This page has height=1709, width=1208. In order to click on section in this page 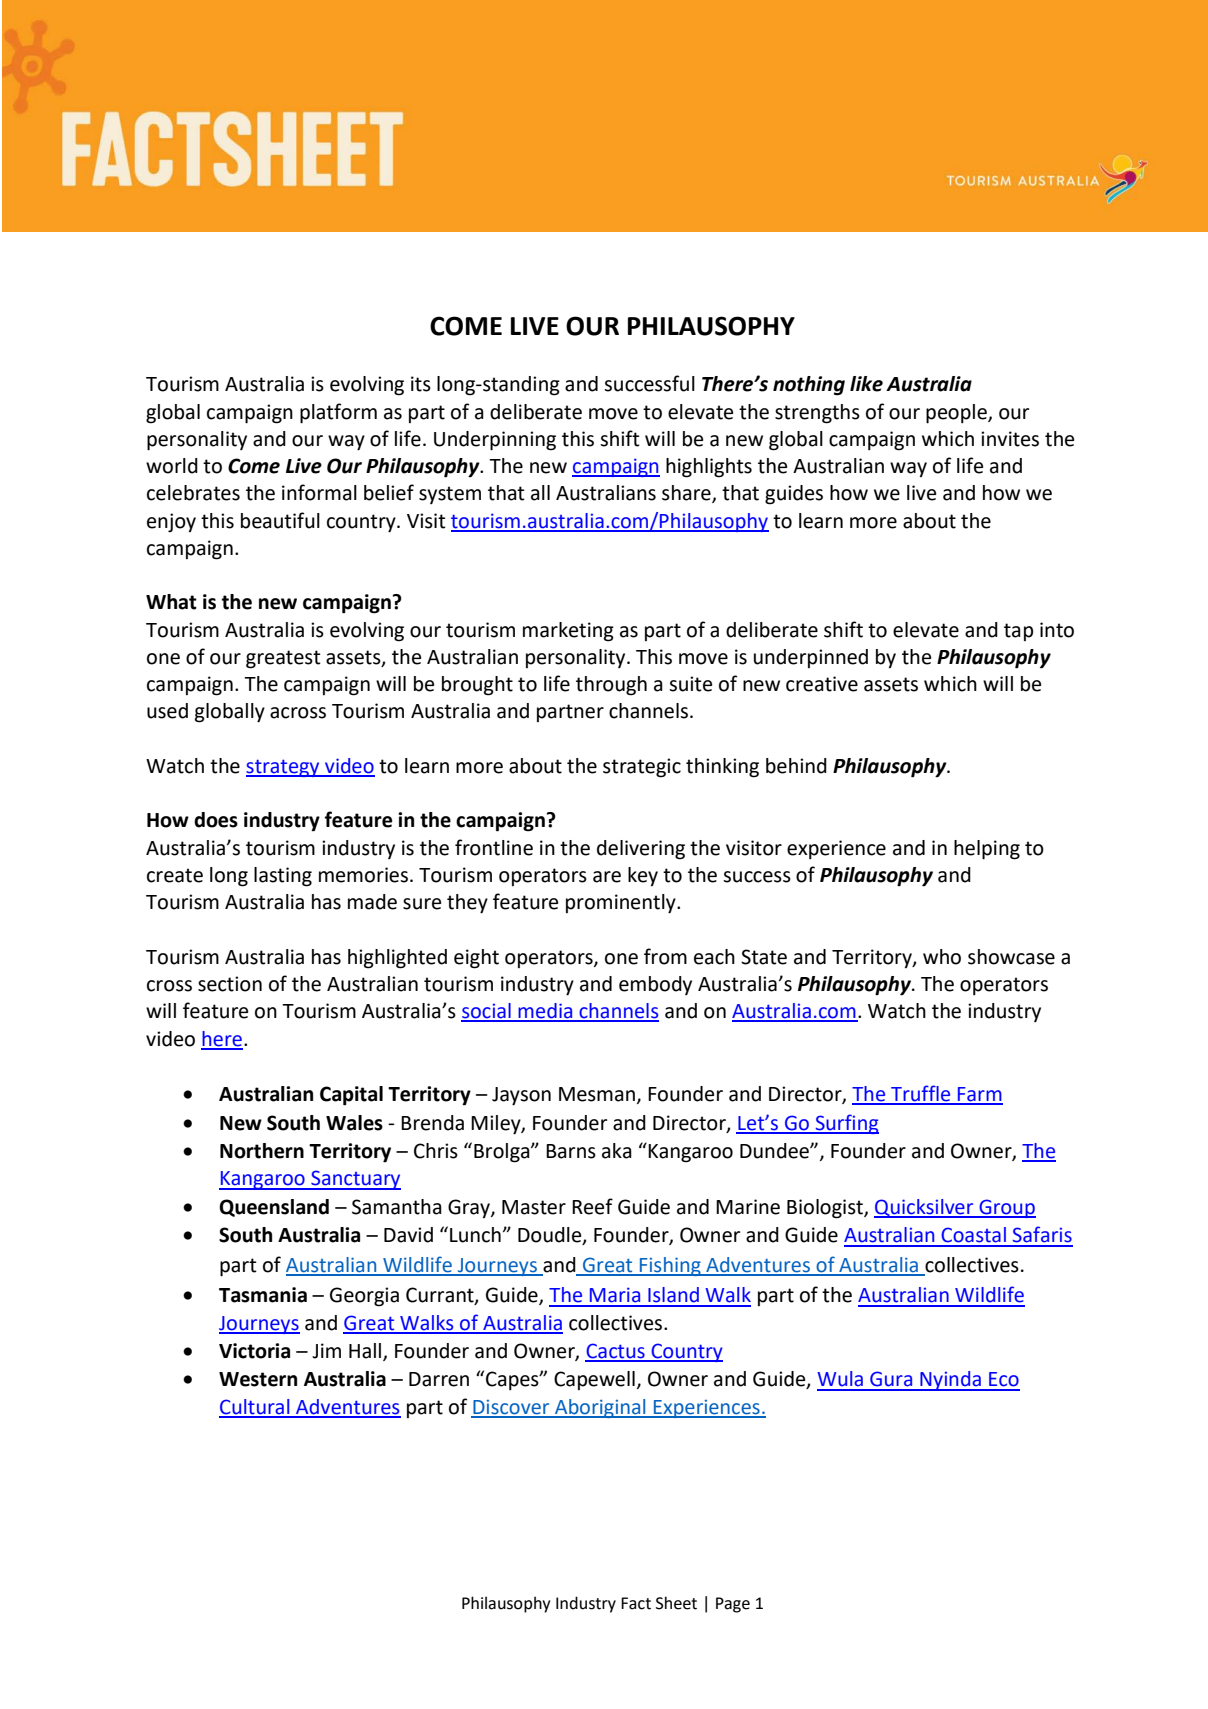, I will do `click(230, 984)`.
